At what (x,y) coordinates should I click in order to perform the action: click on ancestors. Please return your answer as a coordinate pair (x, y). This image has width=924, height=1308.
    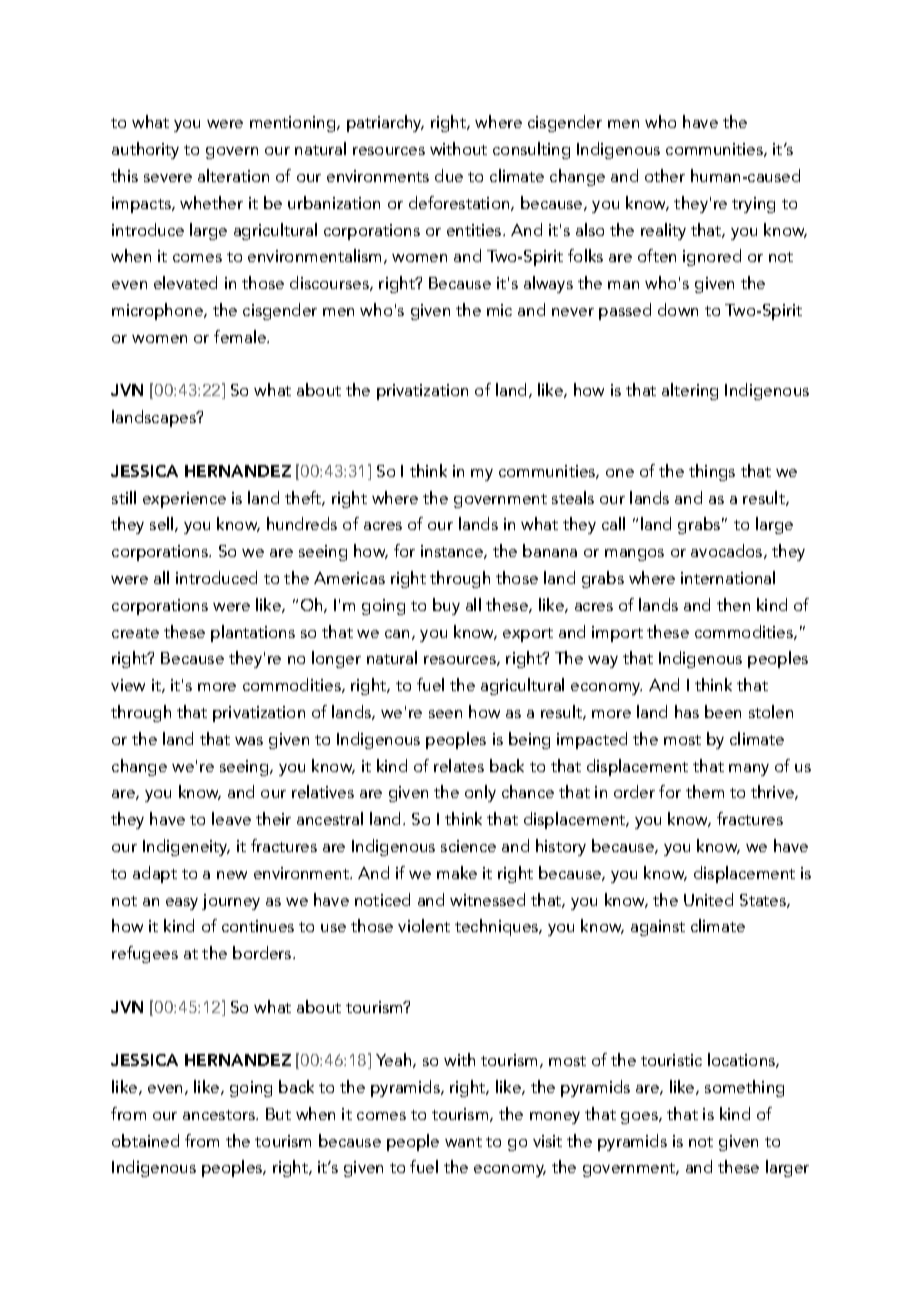
    Looking at the image, I should click on (220, 1115).
